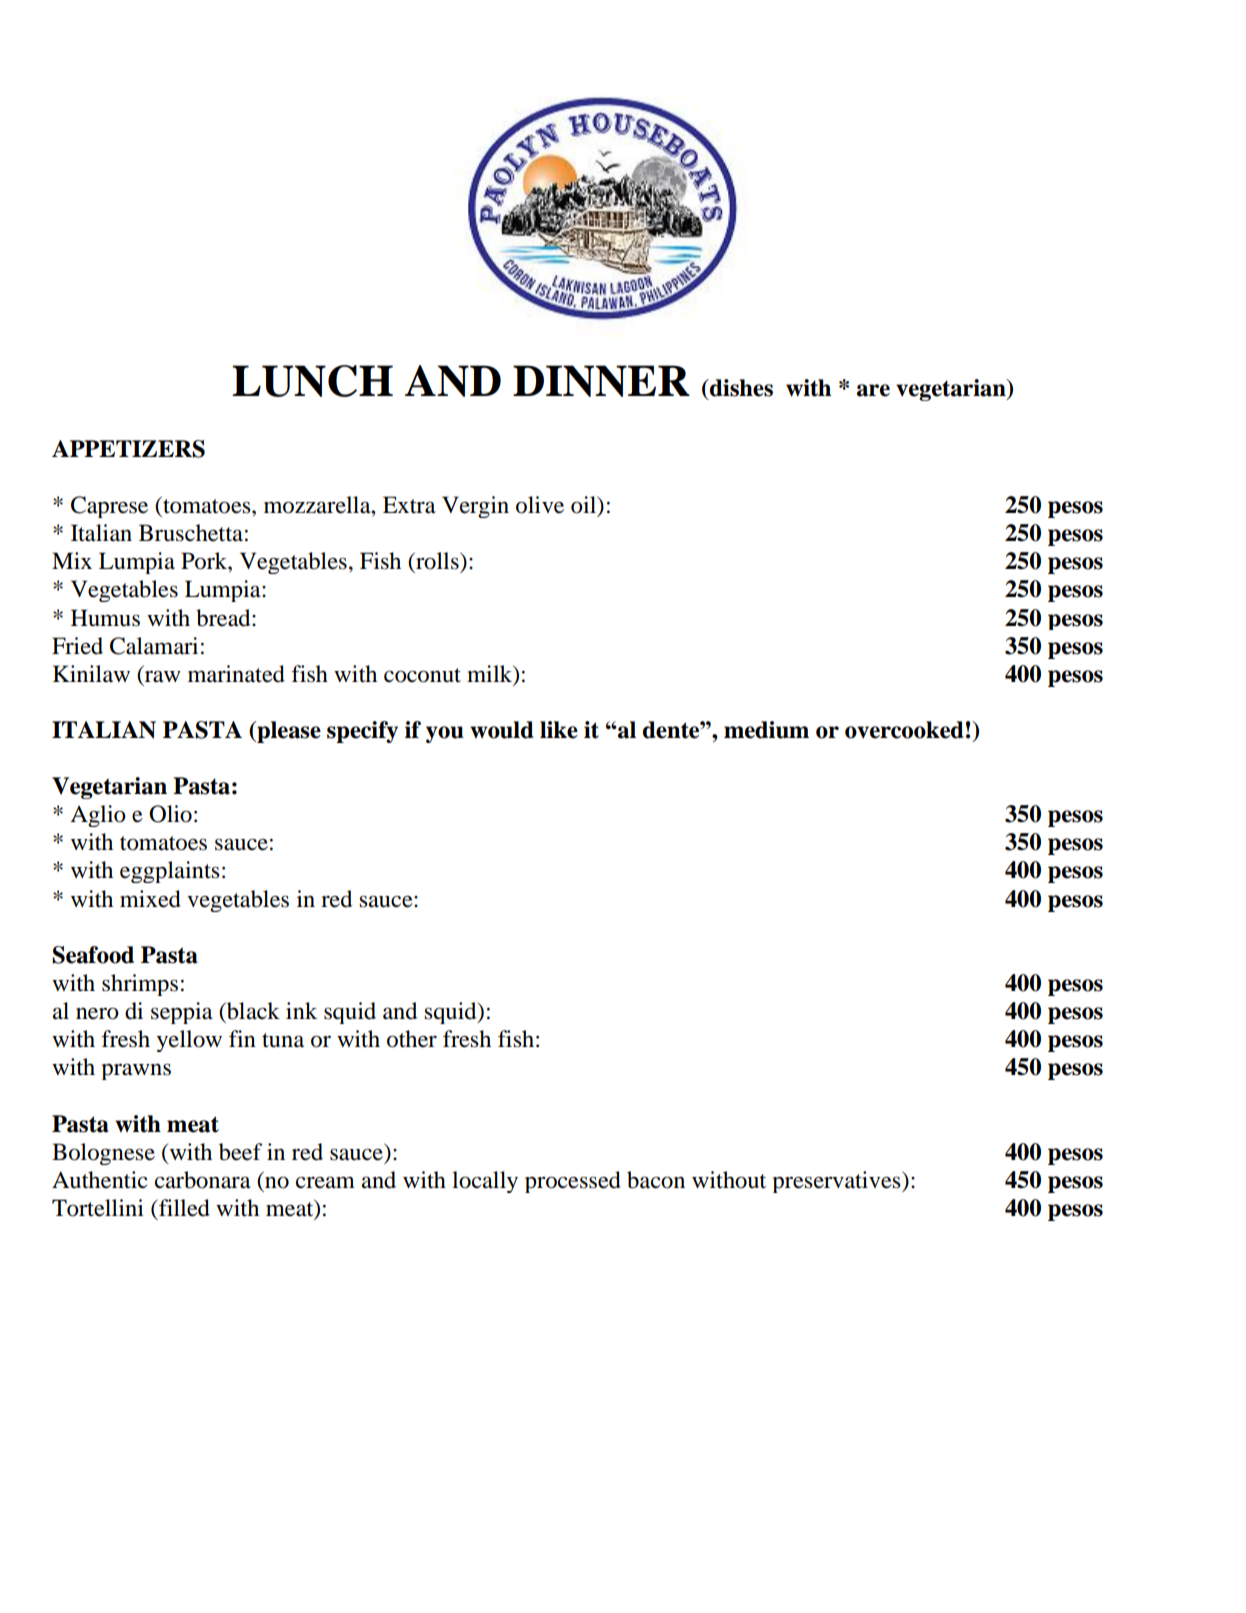 Image resolution: width=1246 pixels, height=1613 pixels. I want to click on locally, so click(485, 1182).
